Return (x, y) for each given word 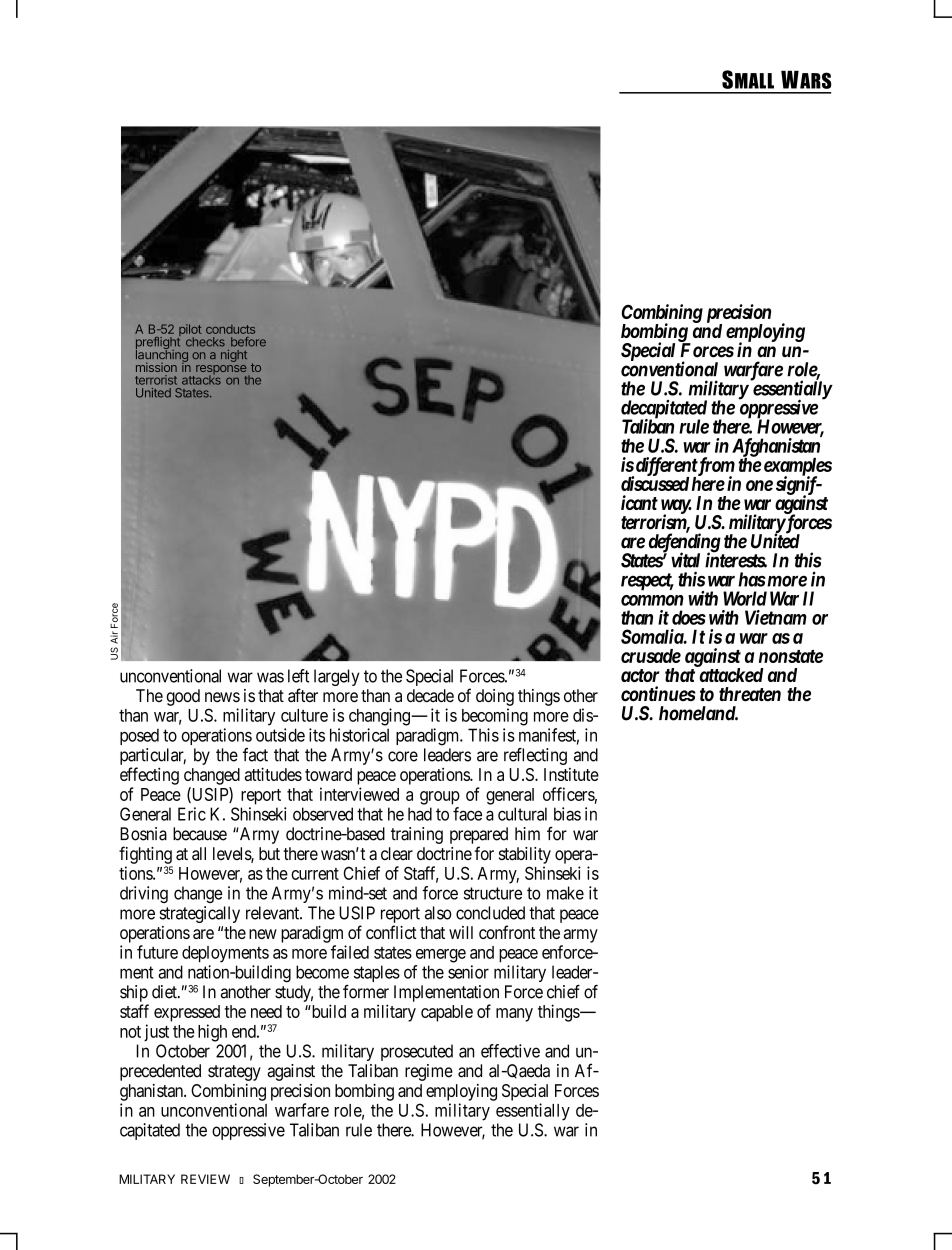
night (234, 356)
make (565, 893)
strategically (199, 914)
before (248, 342)
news (222, 697)
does (689, 617)
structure (493, 893)
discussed (655, 483)
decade (430, 695)
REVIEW (205, 1179)
